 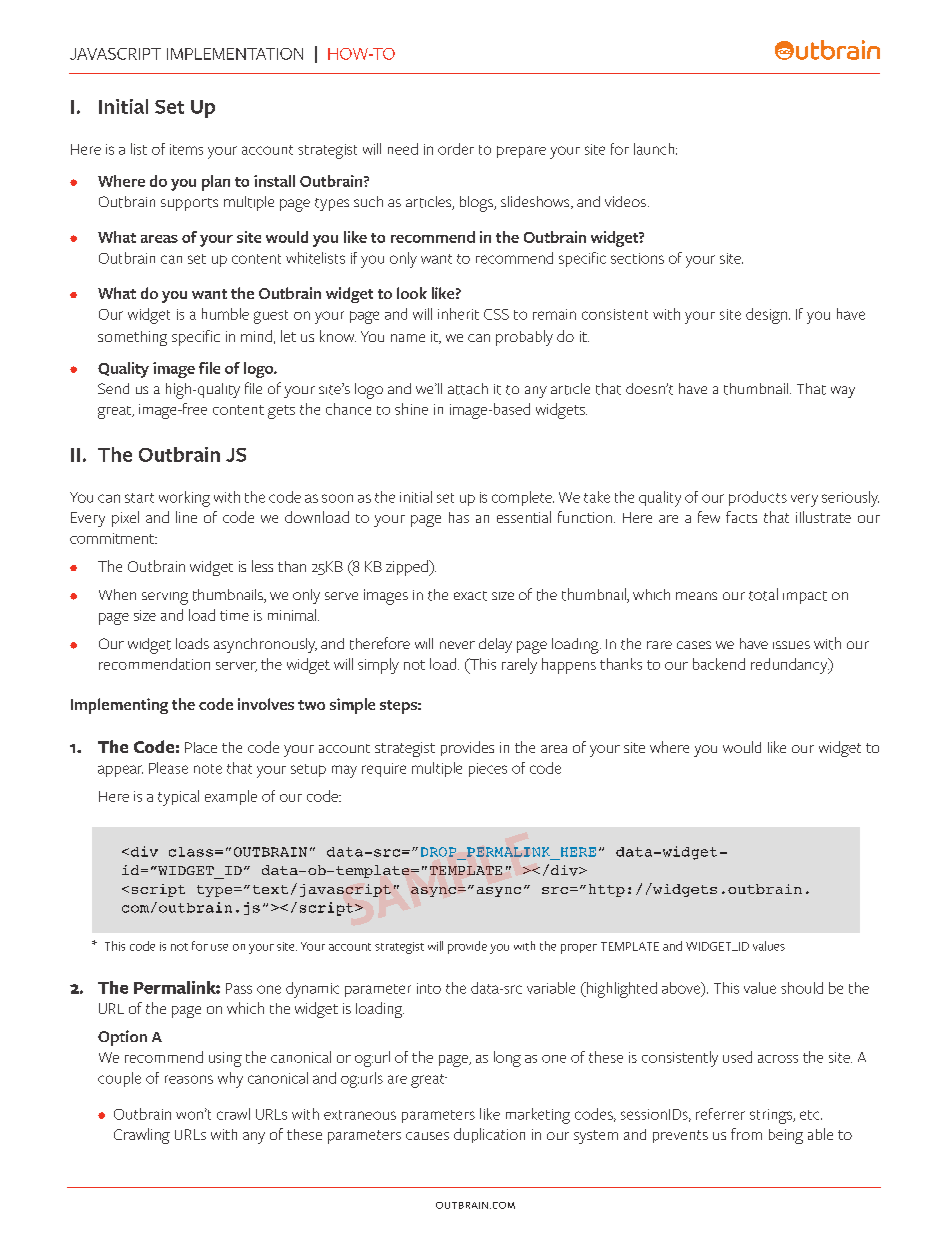 I want to click on total, so click(x=763, y=594).
